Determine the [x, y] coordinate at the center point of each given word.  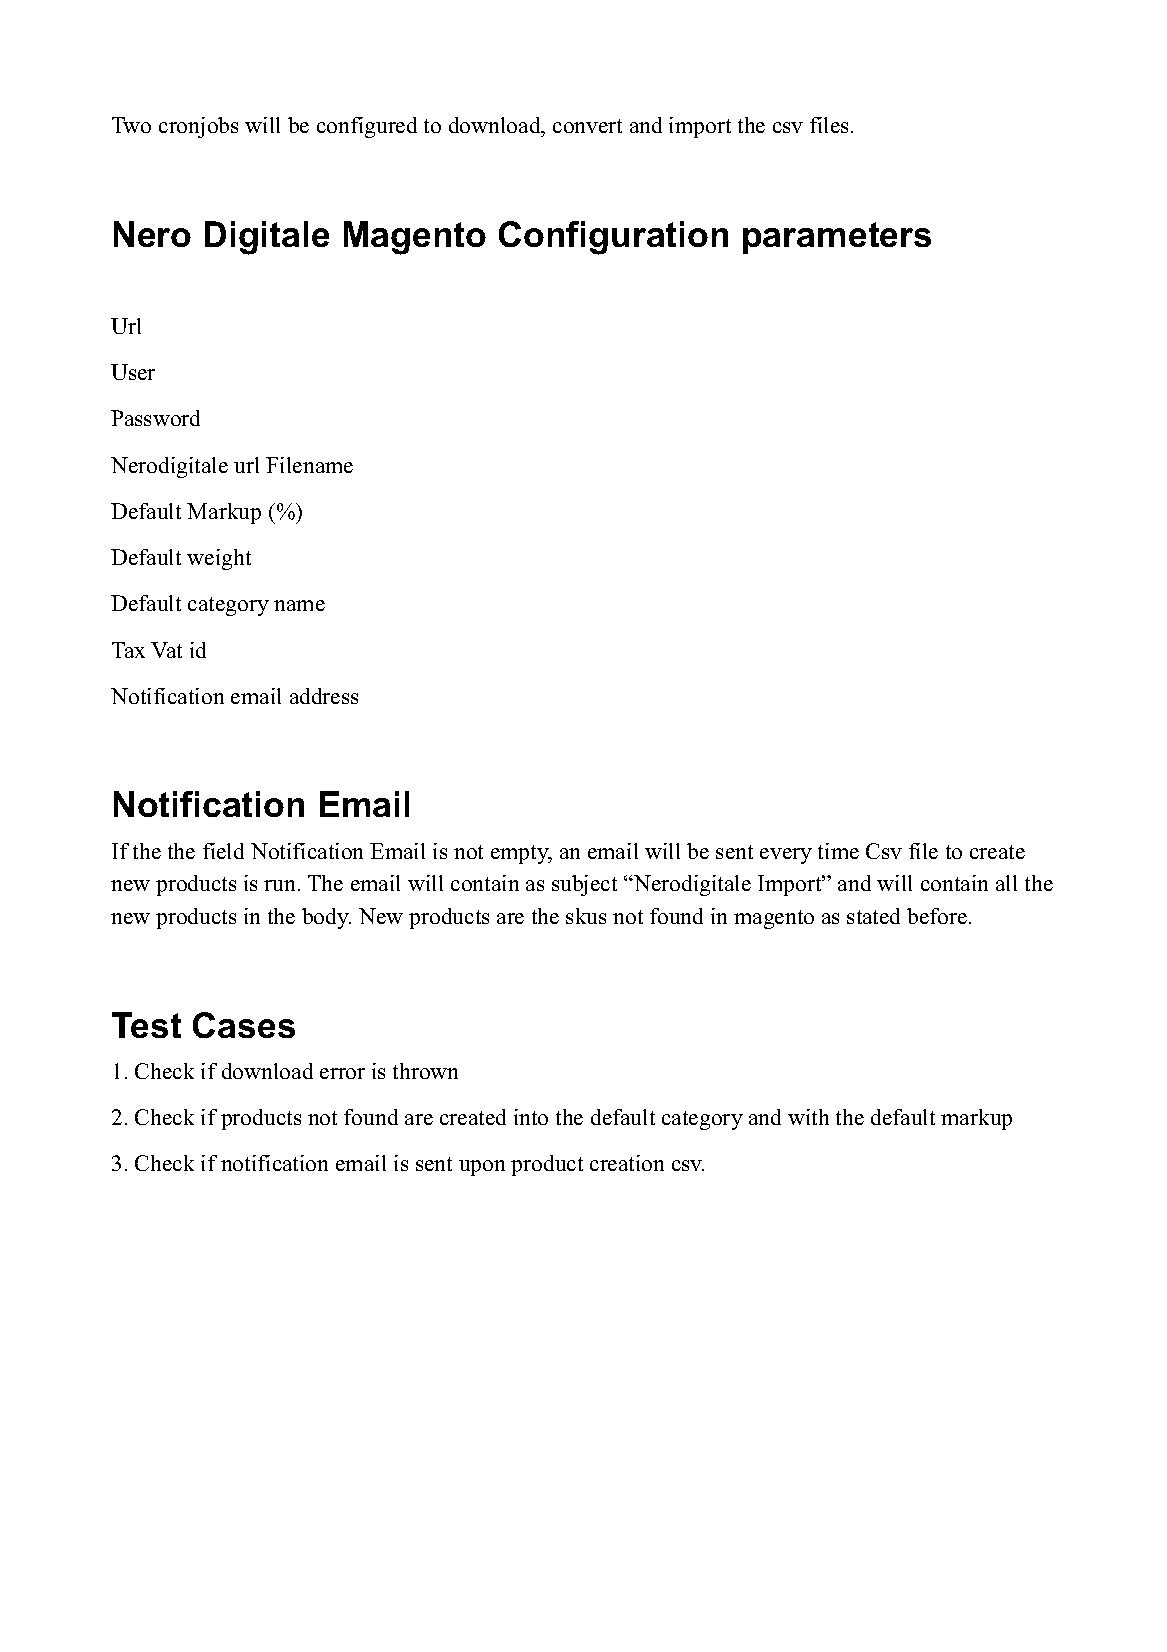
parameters [837, 238]
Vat [166, 650]
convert [587, 126]
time [838, 851]
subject [584, 885]
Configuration [613, 238]
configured [367, 127]
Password [155, 418]
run [281, 885]
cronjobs [198, 127]
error [342, 1073]
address [324, 696]
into [531, 1117]
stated [873, 916]
